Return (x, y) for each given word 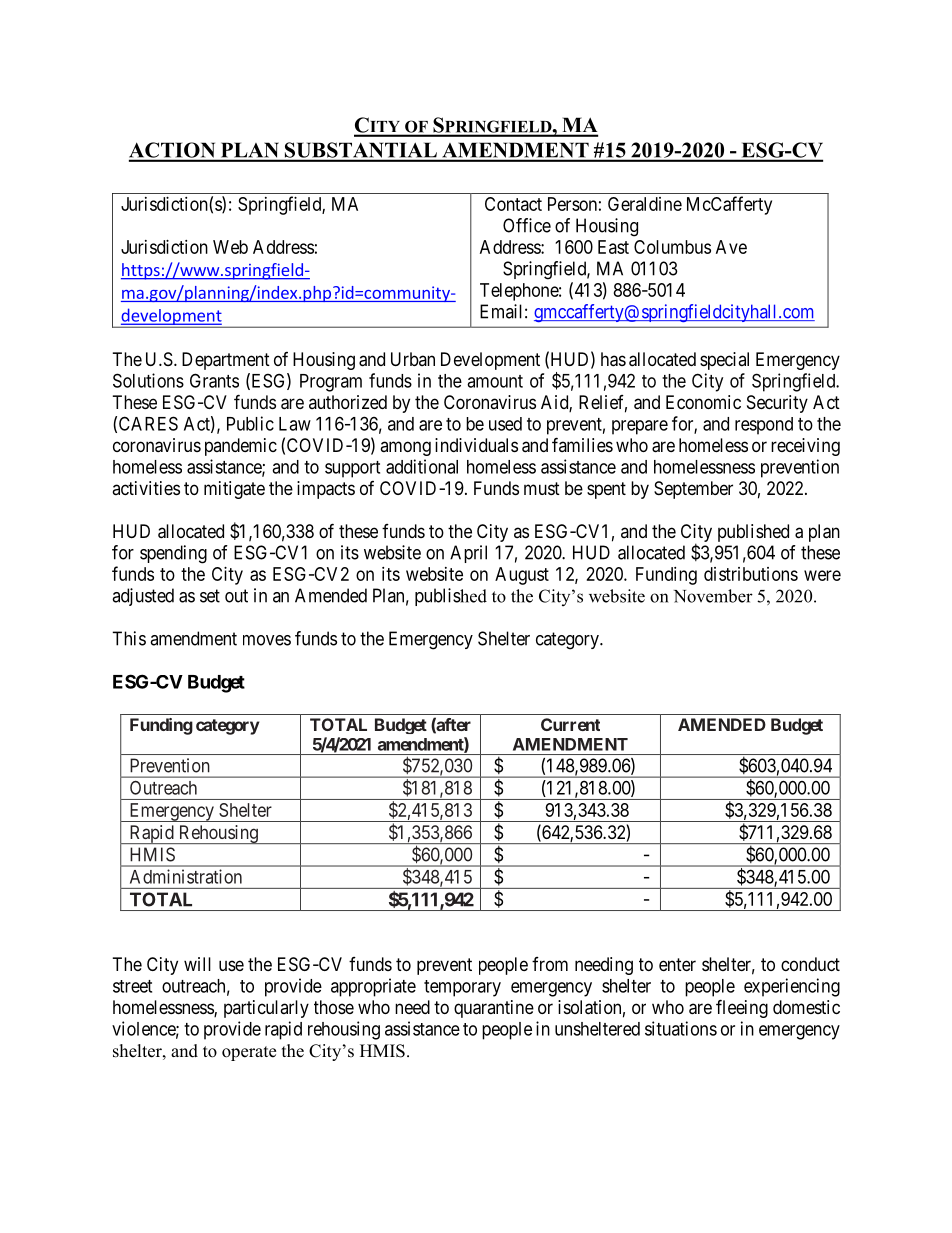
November (713, 596)
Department (226, 361)
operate (249, 1053)
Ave (731, 247)
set (210, 596)
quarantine (494, 1009)
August (522, 576)
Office (527, 225)
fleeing (742, 1008)
